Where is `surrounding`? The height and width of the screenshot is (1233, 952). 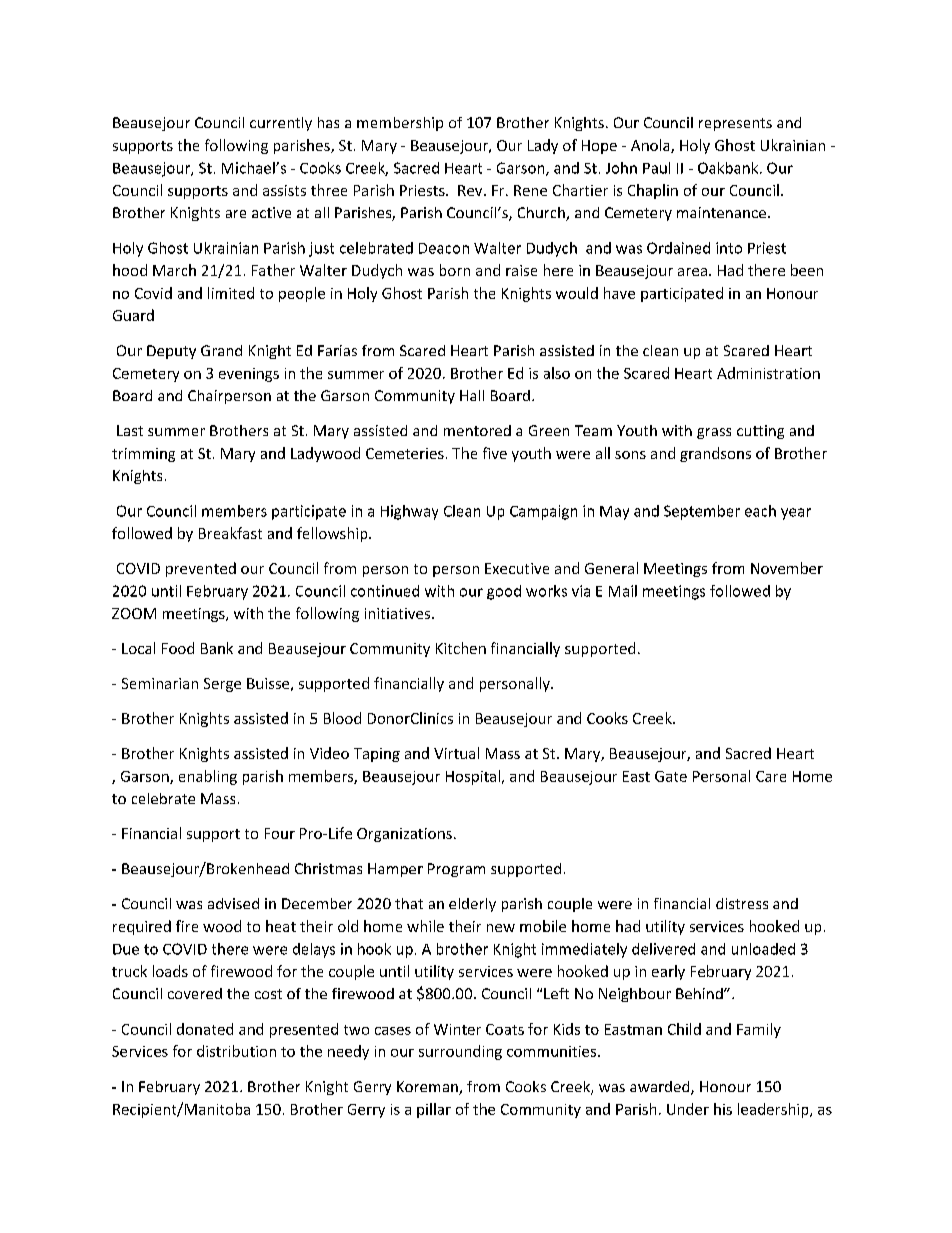 surrounding is located at coordinates (460, 1052).
